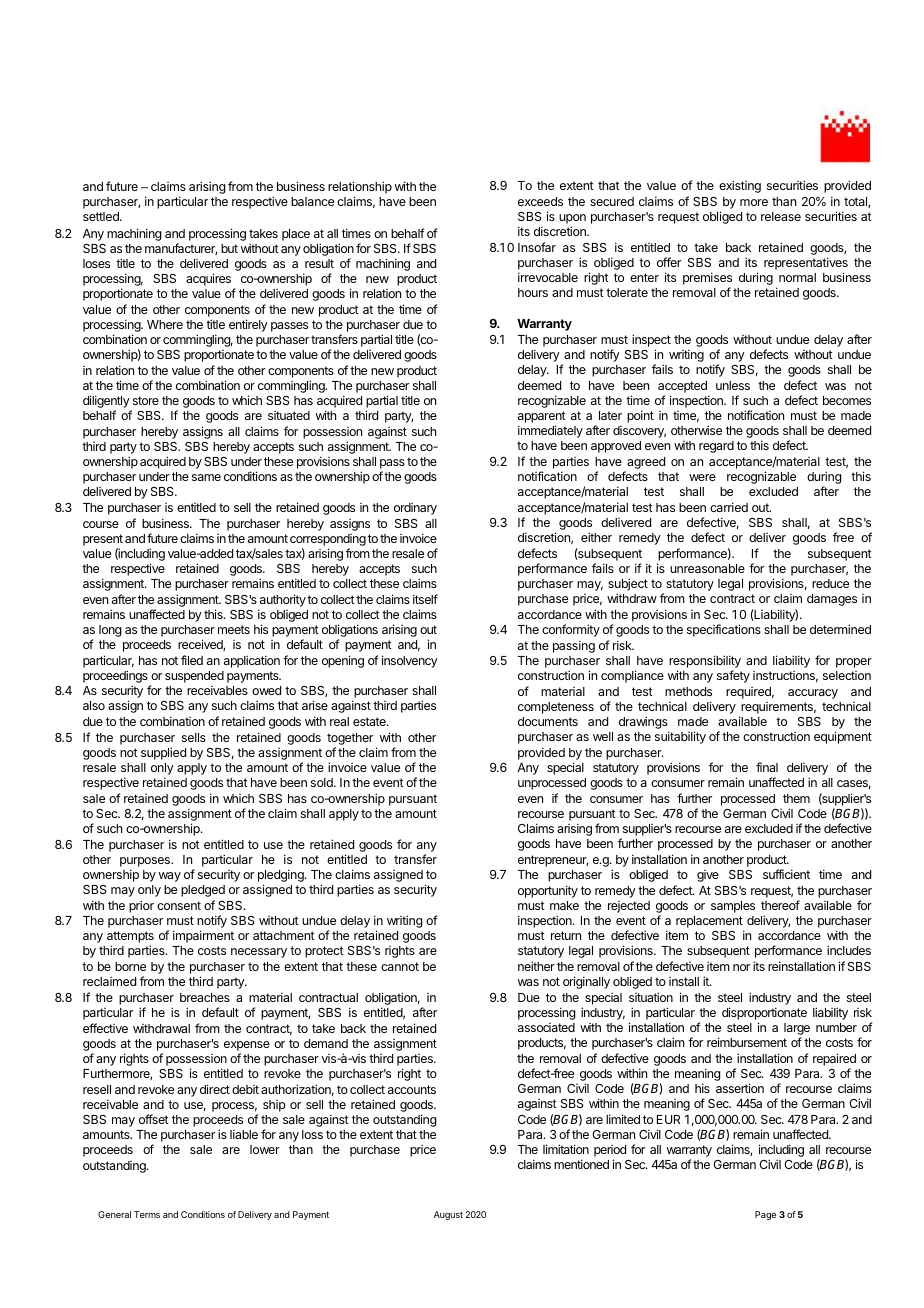 This screenshot has width=924, height=1308. I want to click on impairment, so click(203, 936).
